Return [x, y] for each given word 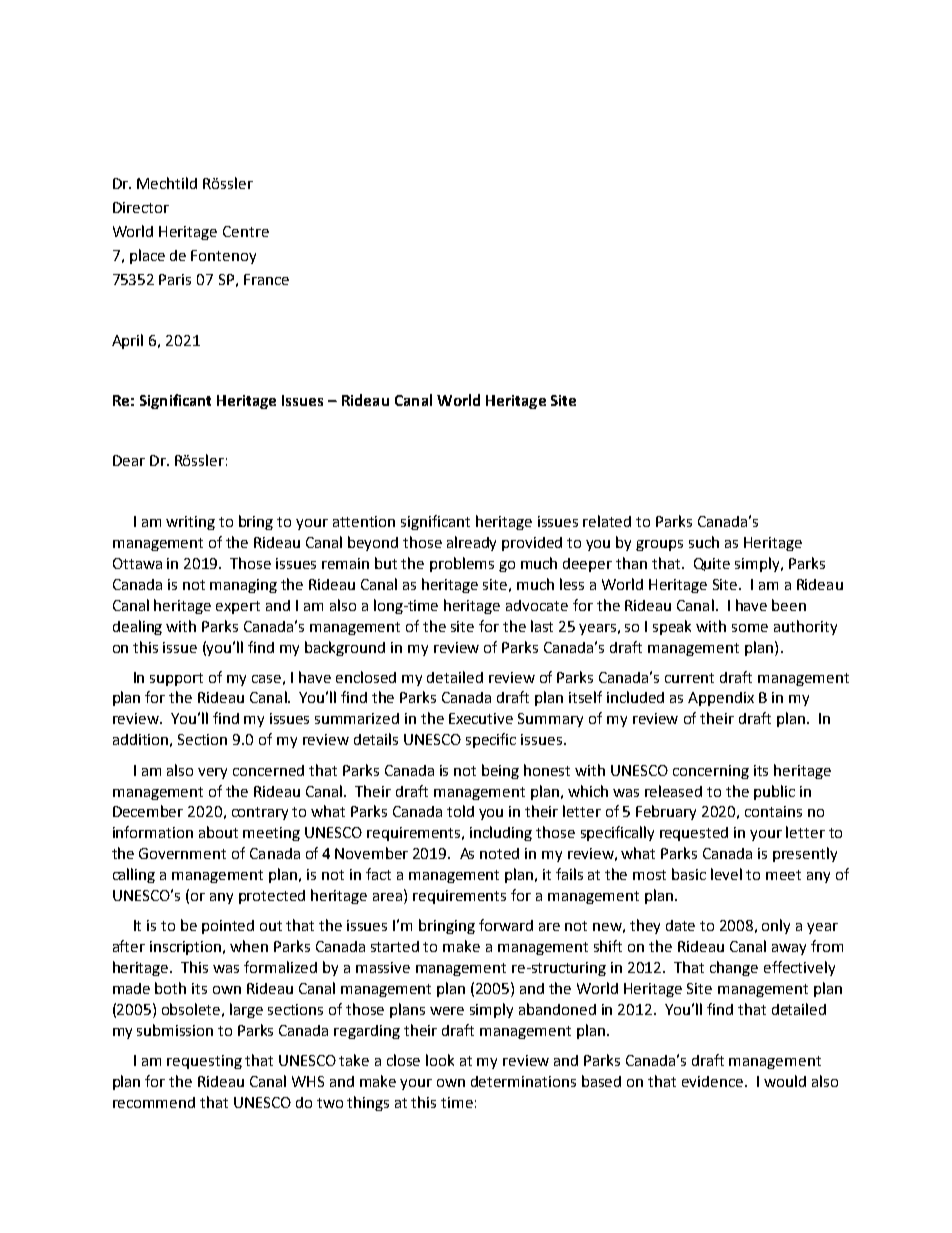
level [726, 874]
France [266, 279]
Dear [129, 460]
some [750, 628]
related [607, 521]
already [471, 543]
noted [499, 853]
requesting [204, 1062]
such [704, 542]
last [542, 626]
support [176, 679]
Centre [246, 231]
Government [182, 853]
